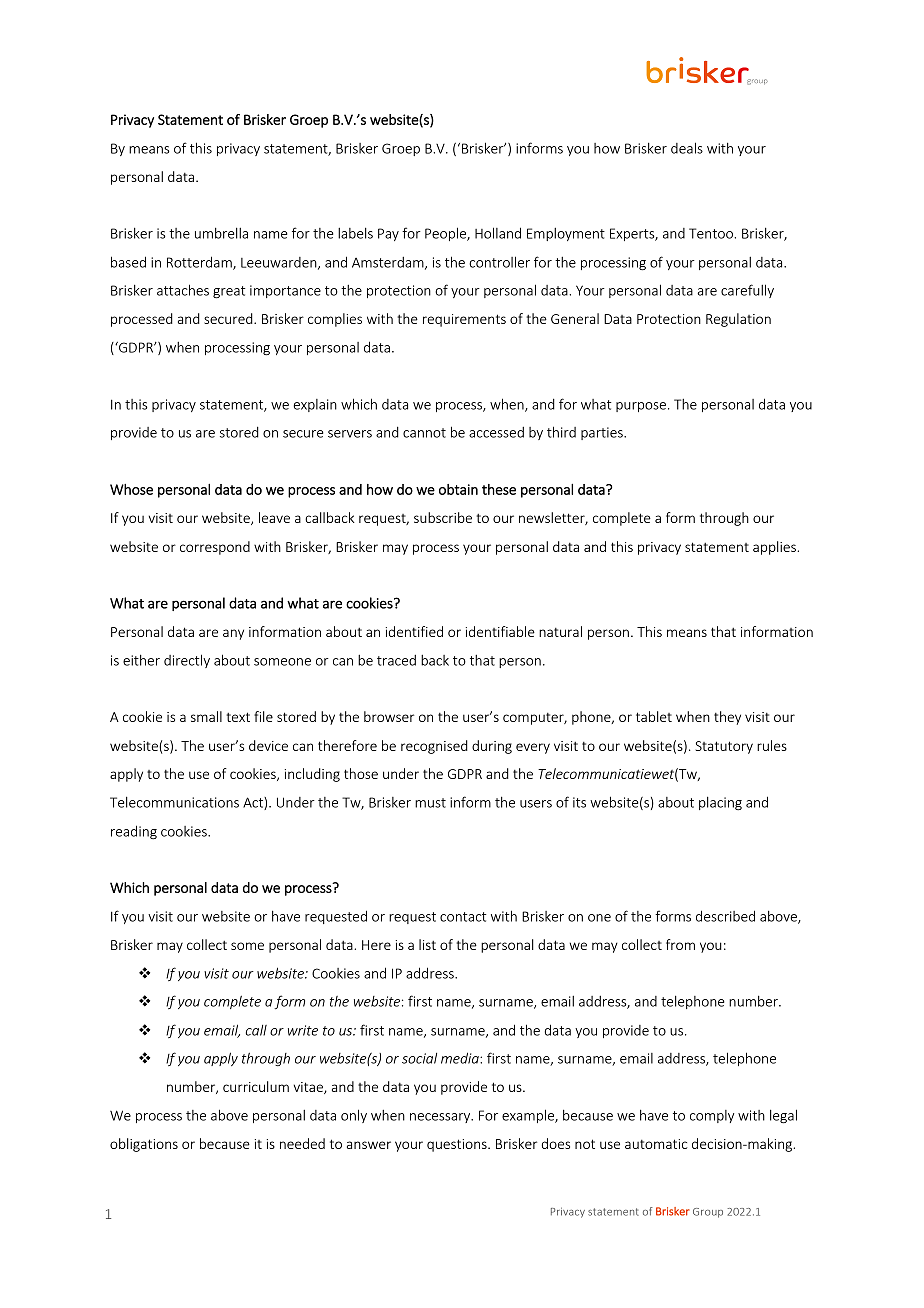  Describe the element at coordinates (144, 1145) in the image. I see `obligations` at that location.
